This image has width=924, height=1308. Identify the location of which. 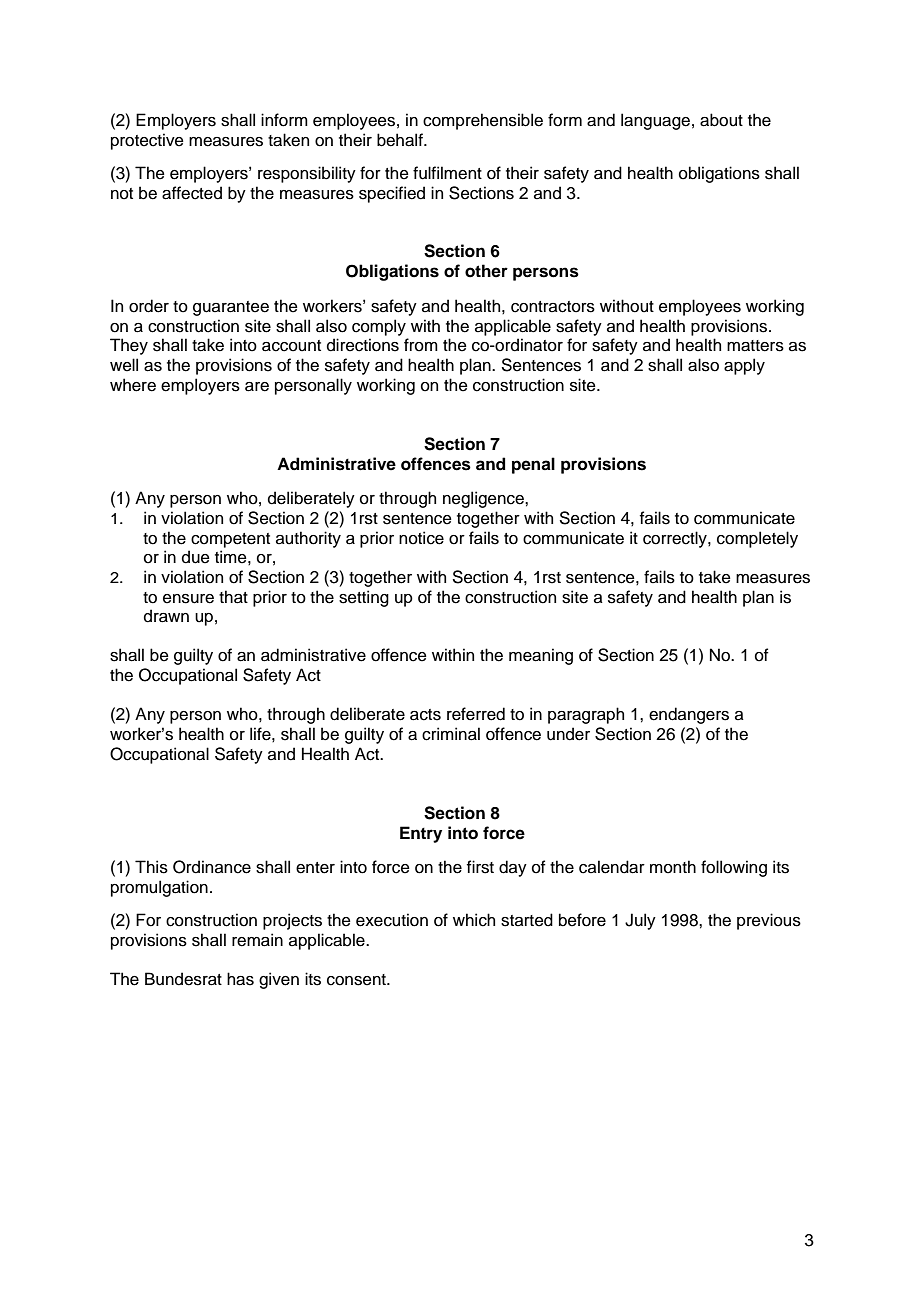
(474, 920).
